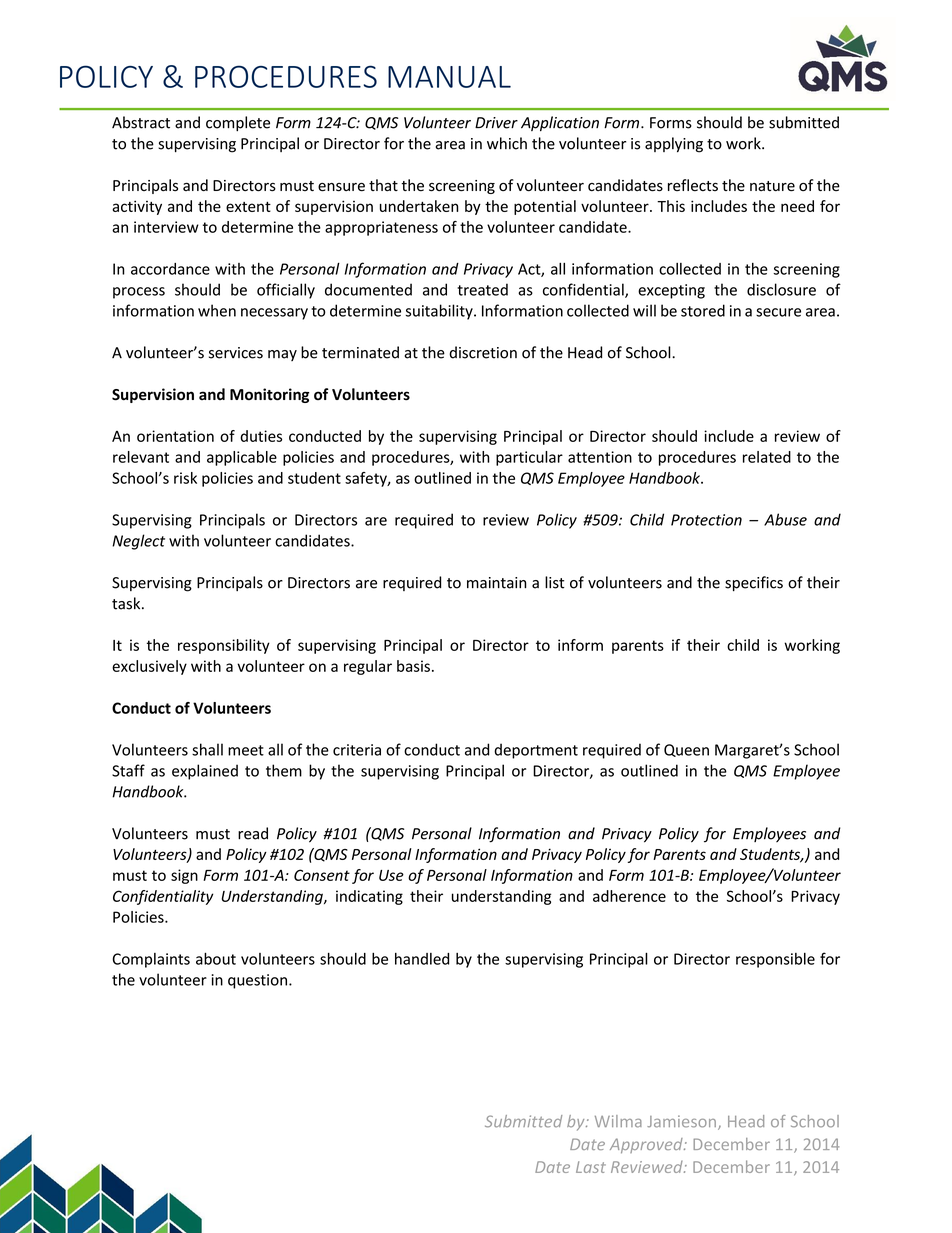 Image resolution: width=952 pixels, height=1233 pixels. What do you see at coordinates (591, 1167) in the document?
I see `Last` at bounding box center [591, 1167].
